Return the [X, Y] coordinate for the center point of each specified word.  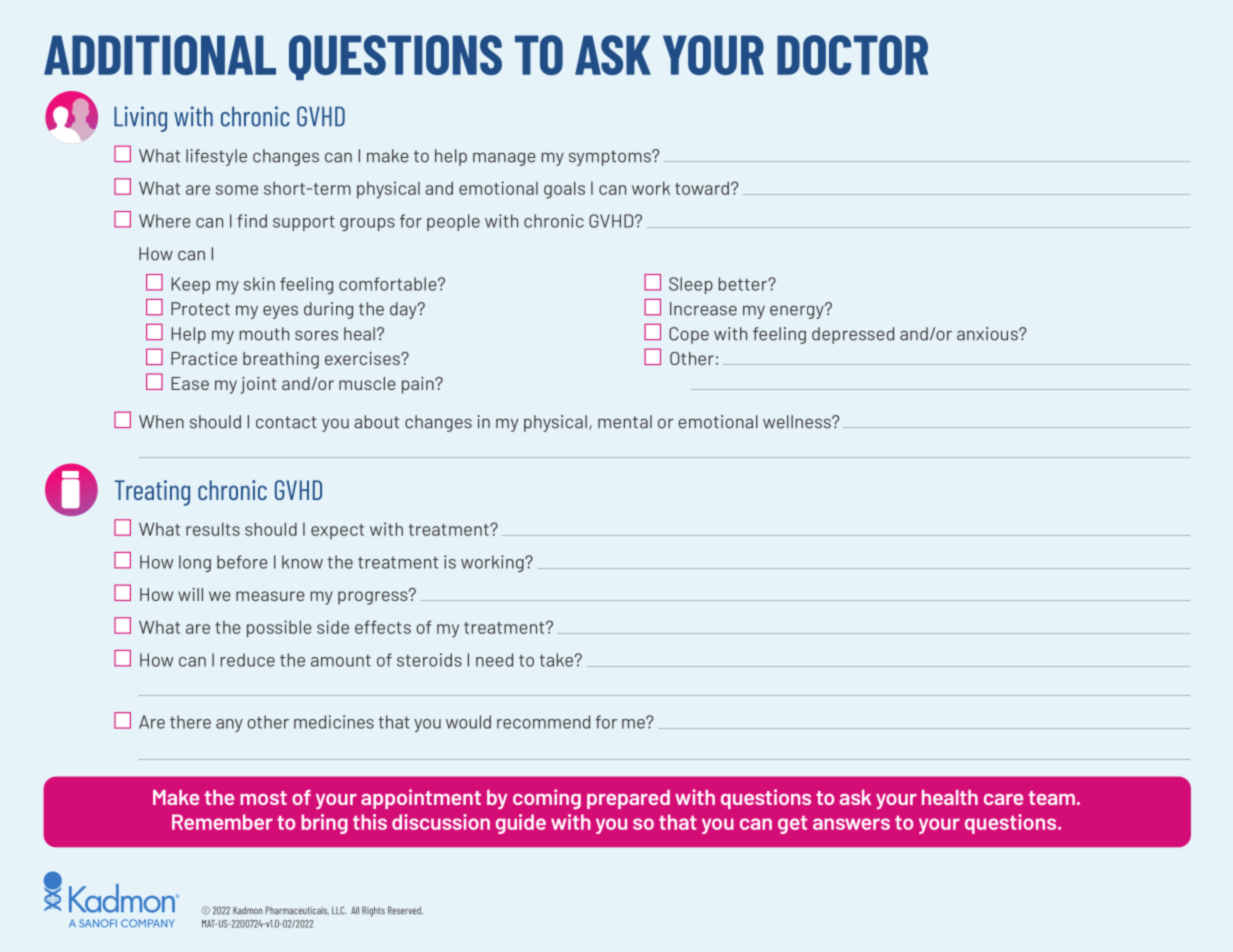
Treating [152, 493]
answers [851, 824]
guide [521, 824]
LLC [339, 910]
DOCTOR [852, 55]
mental [625, 422]
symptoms [611, 158]
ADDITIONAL [160, 55]
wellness [798, 422]
